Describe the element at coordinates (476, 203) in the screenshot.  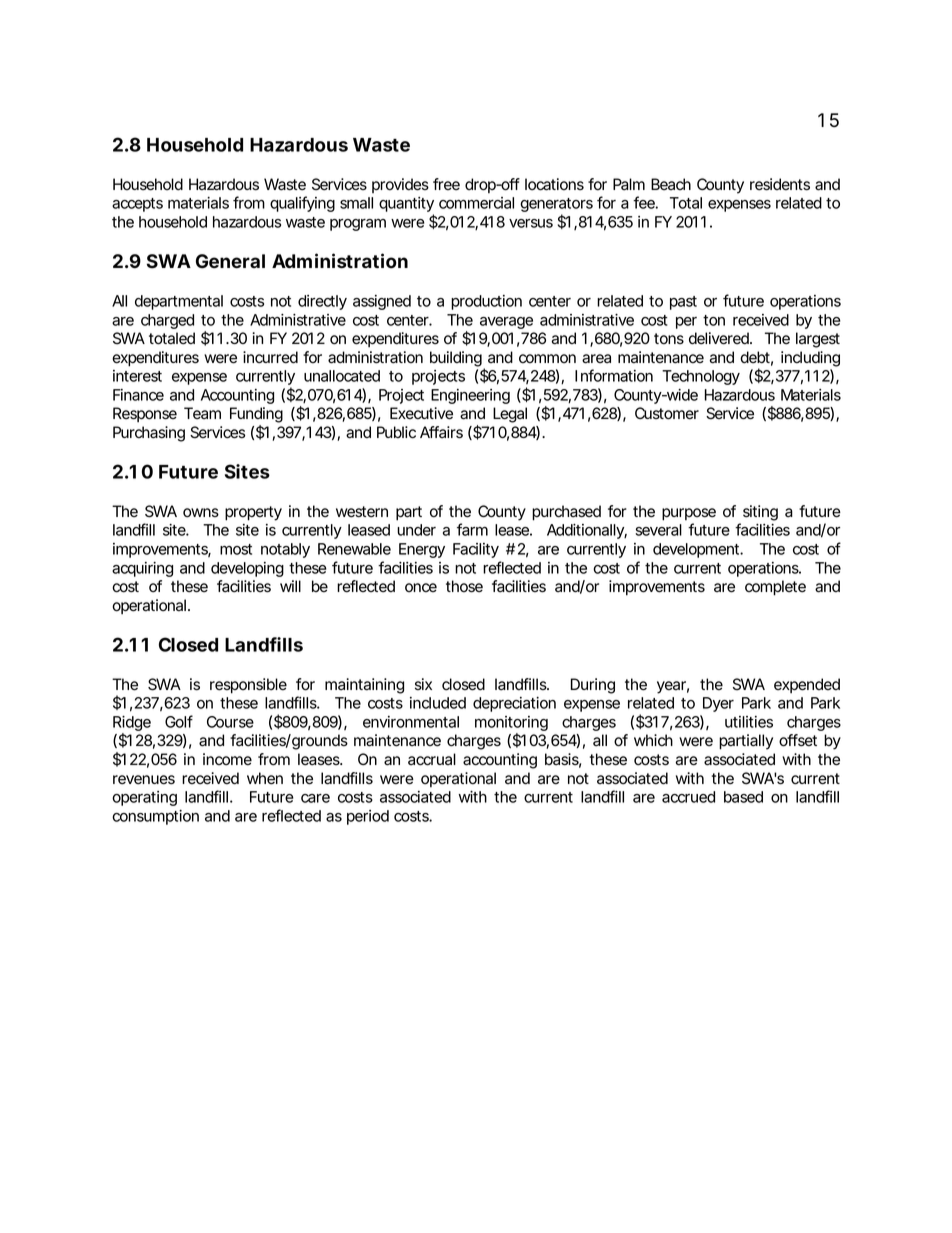
I see `commercial` at that location.
